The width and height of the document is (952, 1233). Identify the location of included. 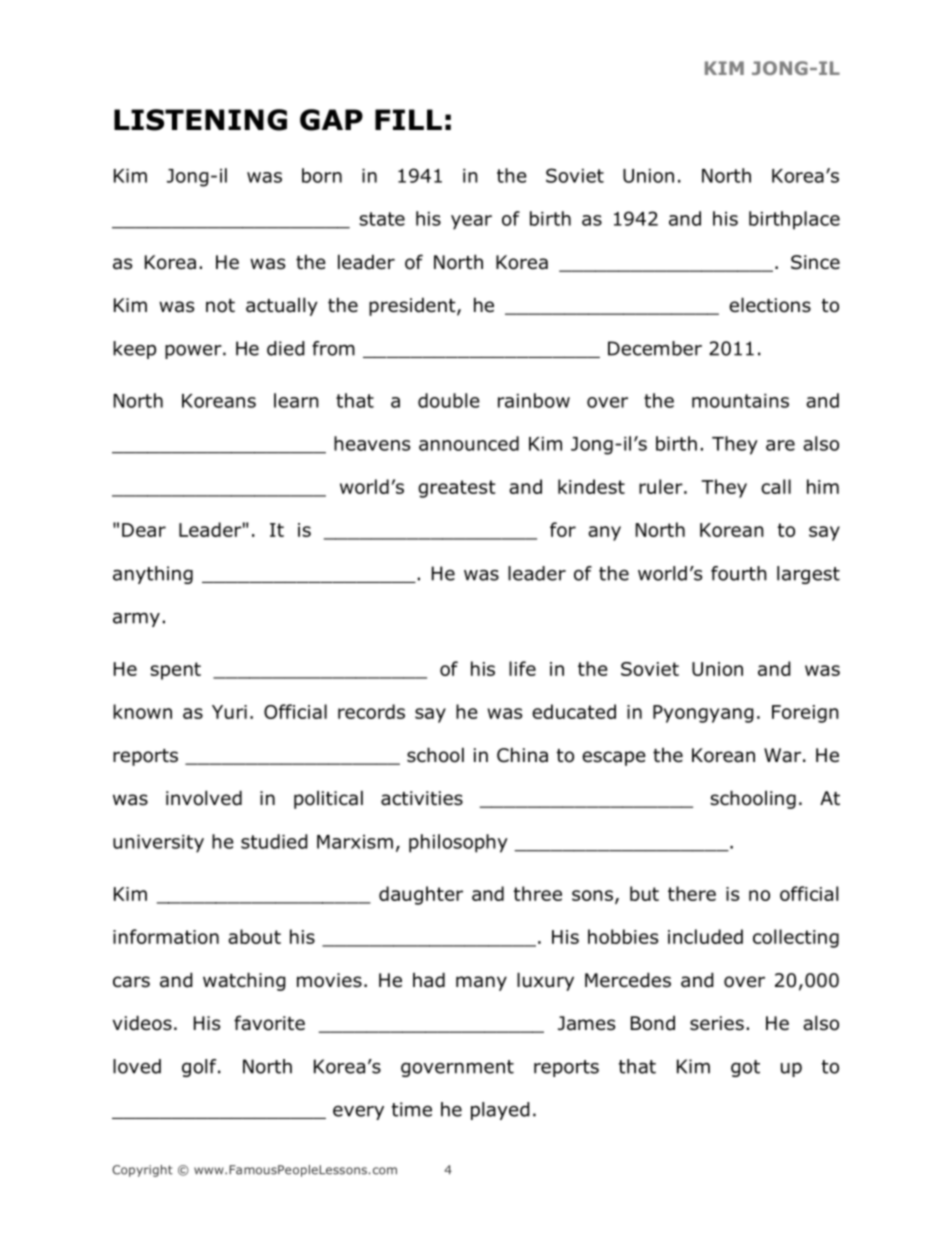
(705, 936).
